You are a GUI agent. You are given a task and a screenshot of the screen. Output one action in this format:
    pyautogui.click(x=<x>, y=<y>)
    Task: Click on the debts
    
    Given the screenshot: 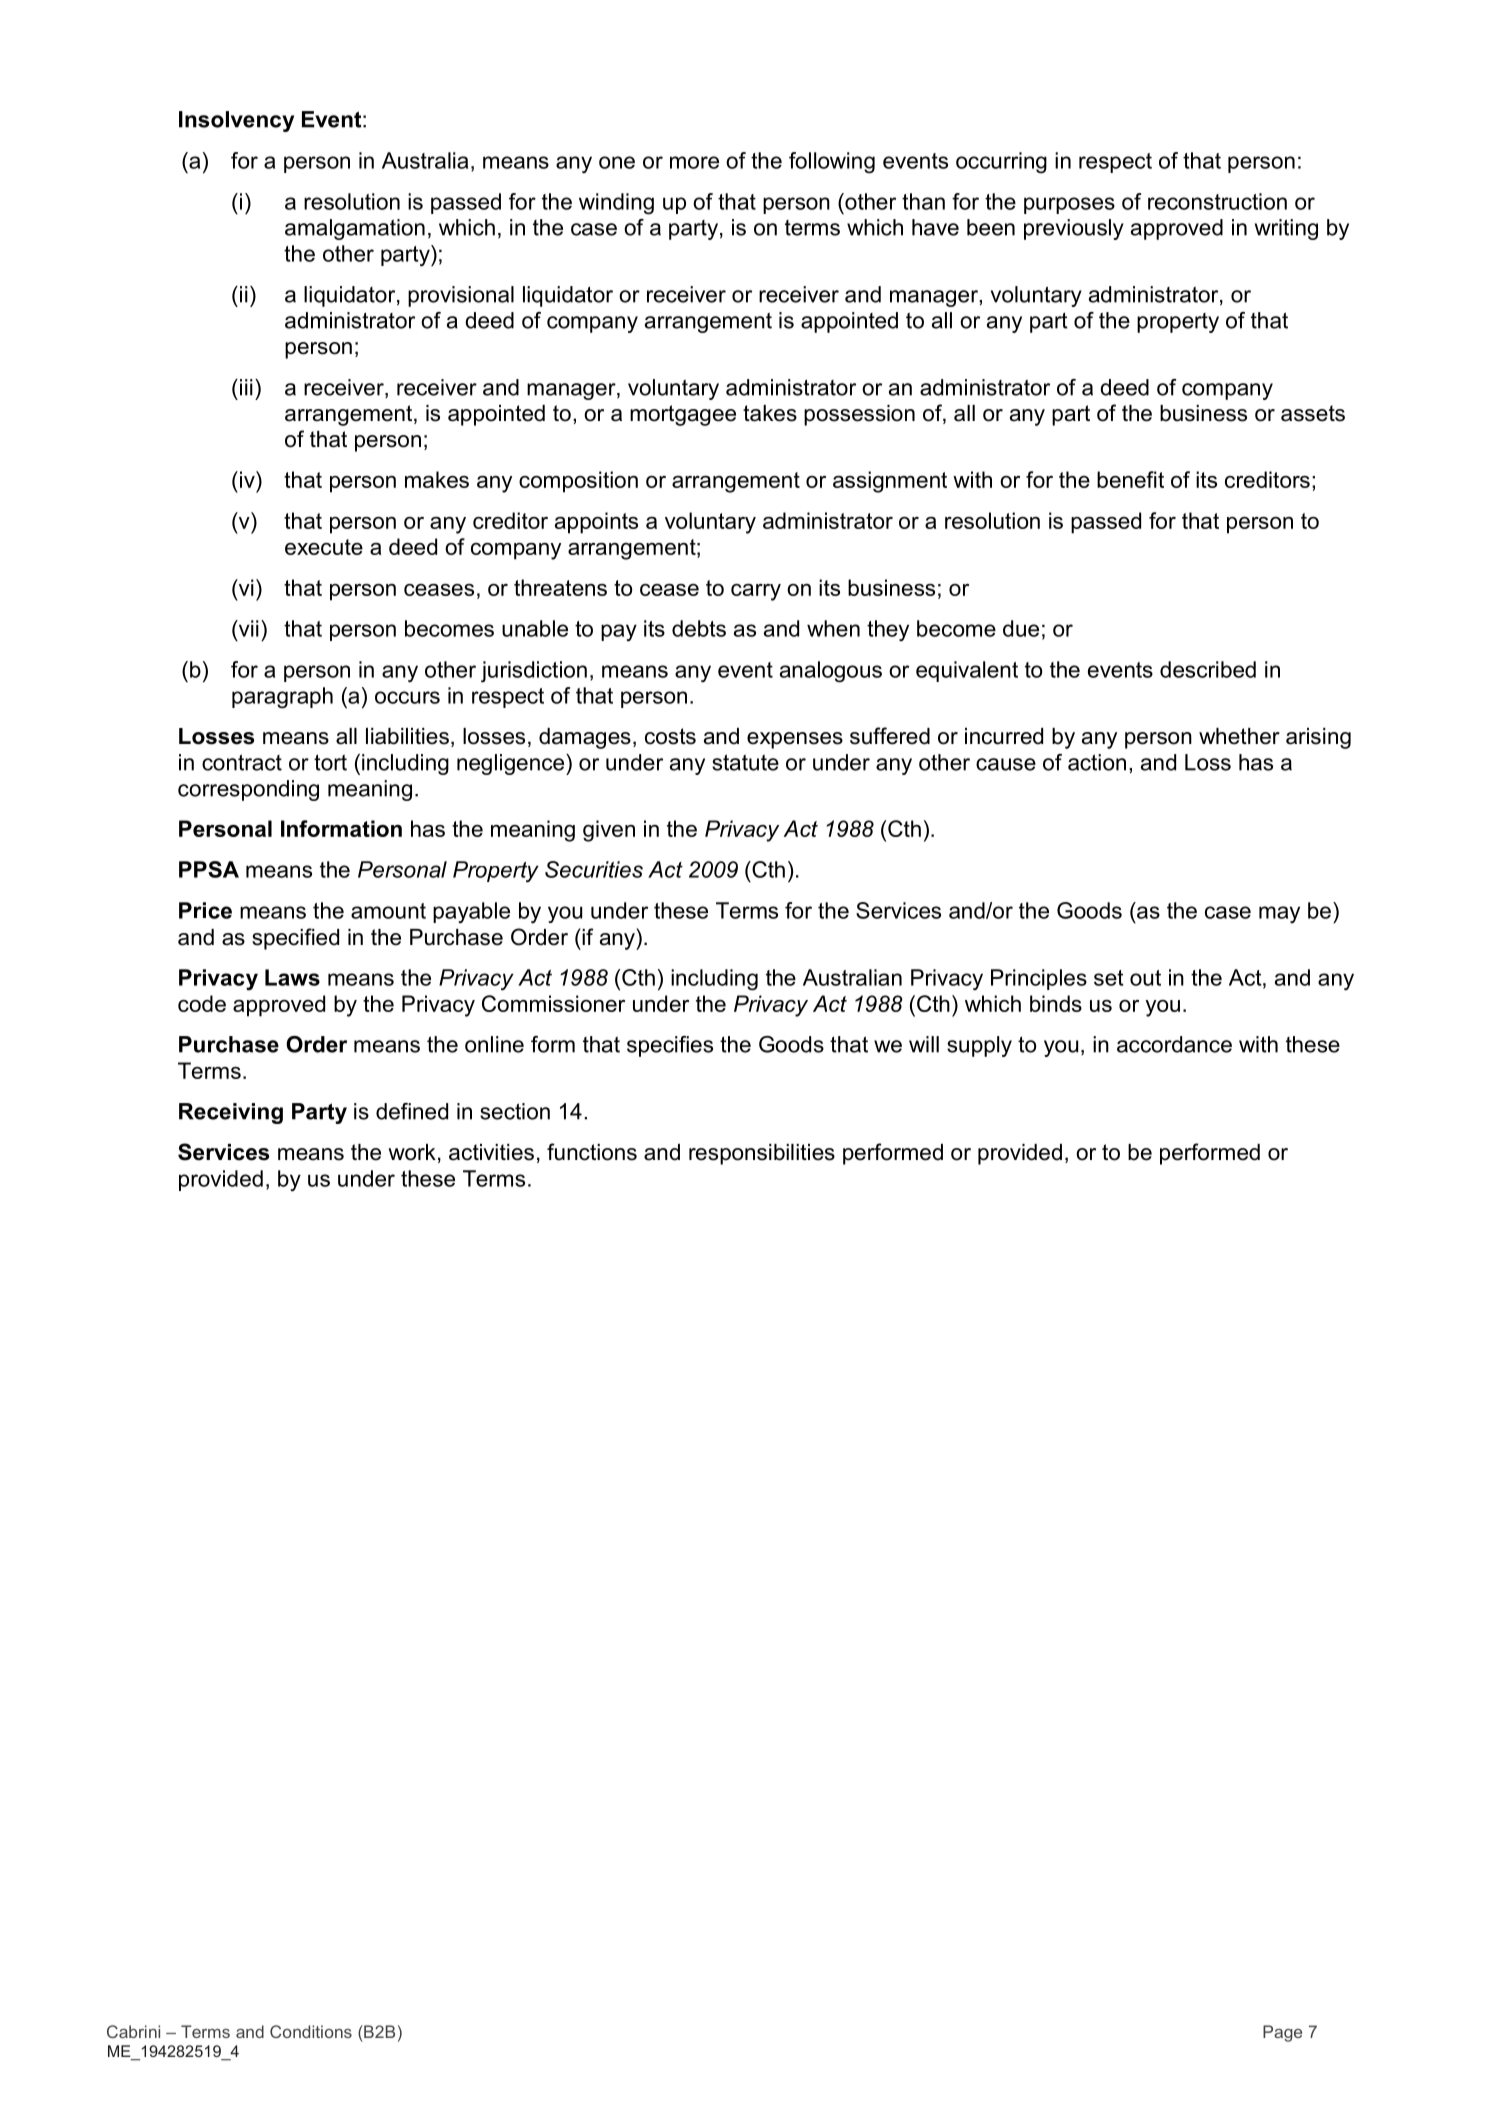 What is the action you would take?
    pyautogui.click(x=699, y=628)
